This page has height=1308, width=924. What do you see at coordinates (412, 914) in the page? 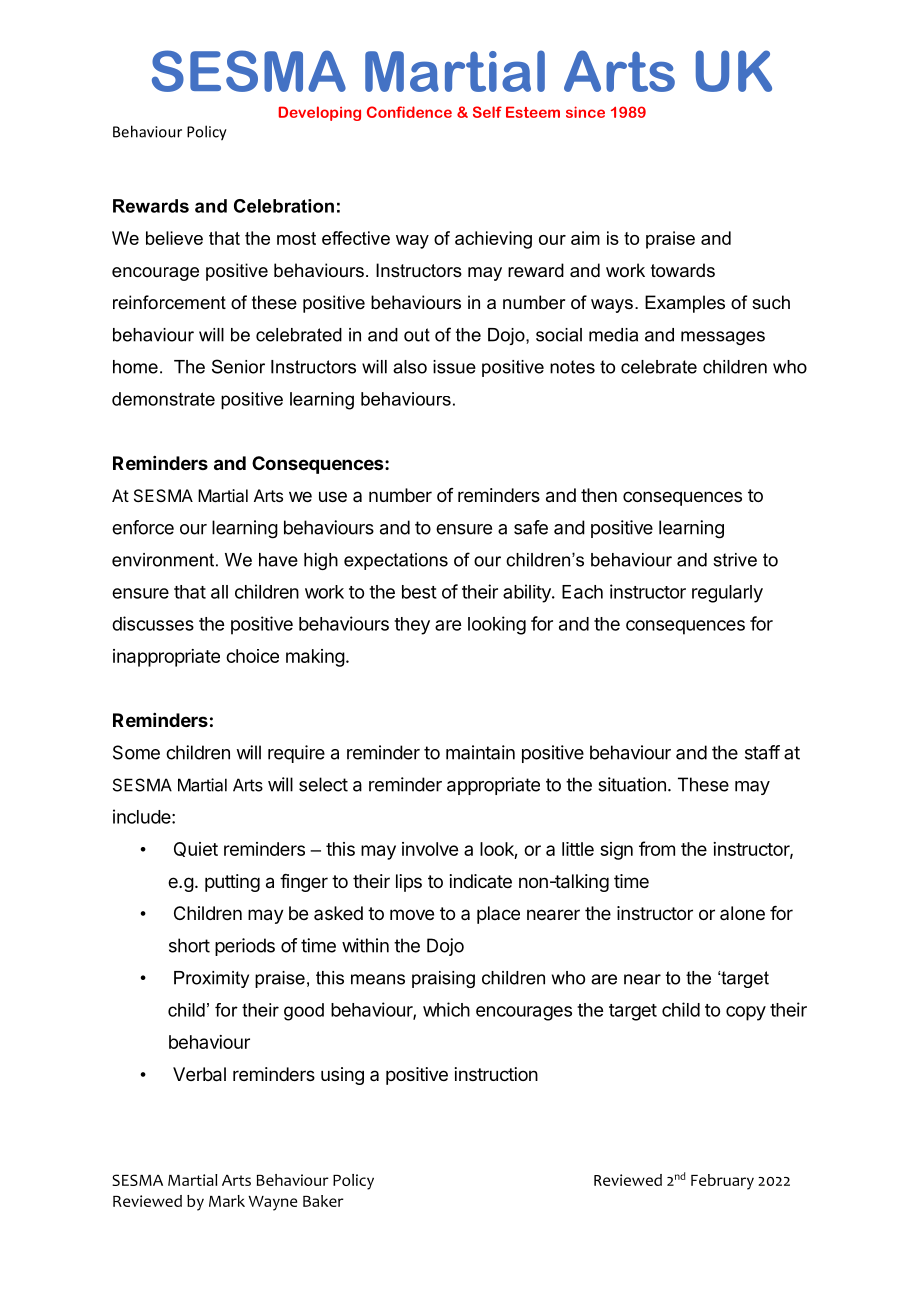
I see `move` at bounding box center [412, 914].
